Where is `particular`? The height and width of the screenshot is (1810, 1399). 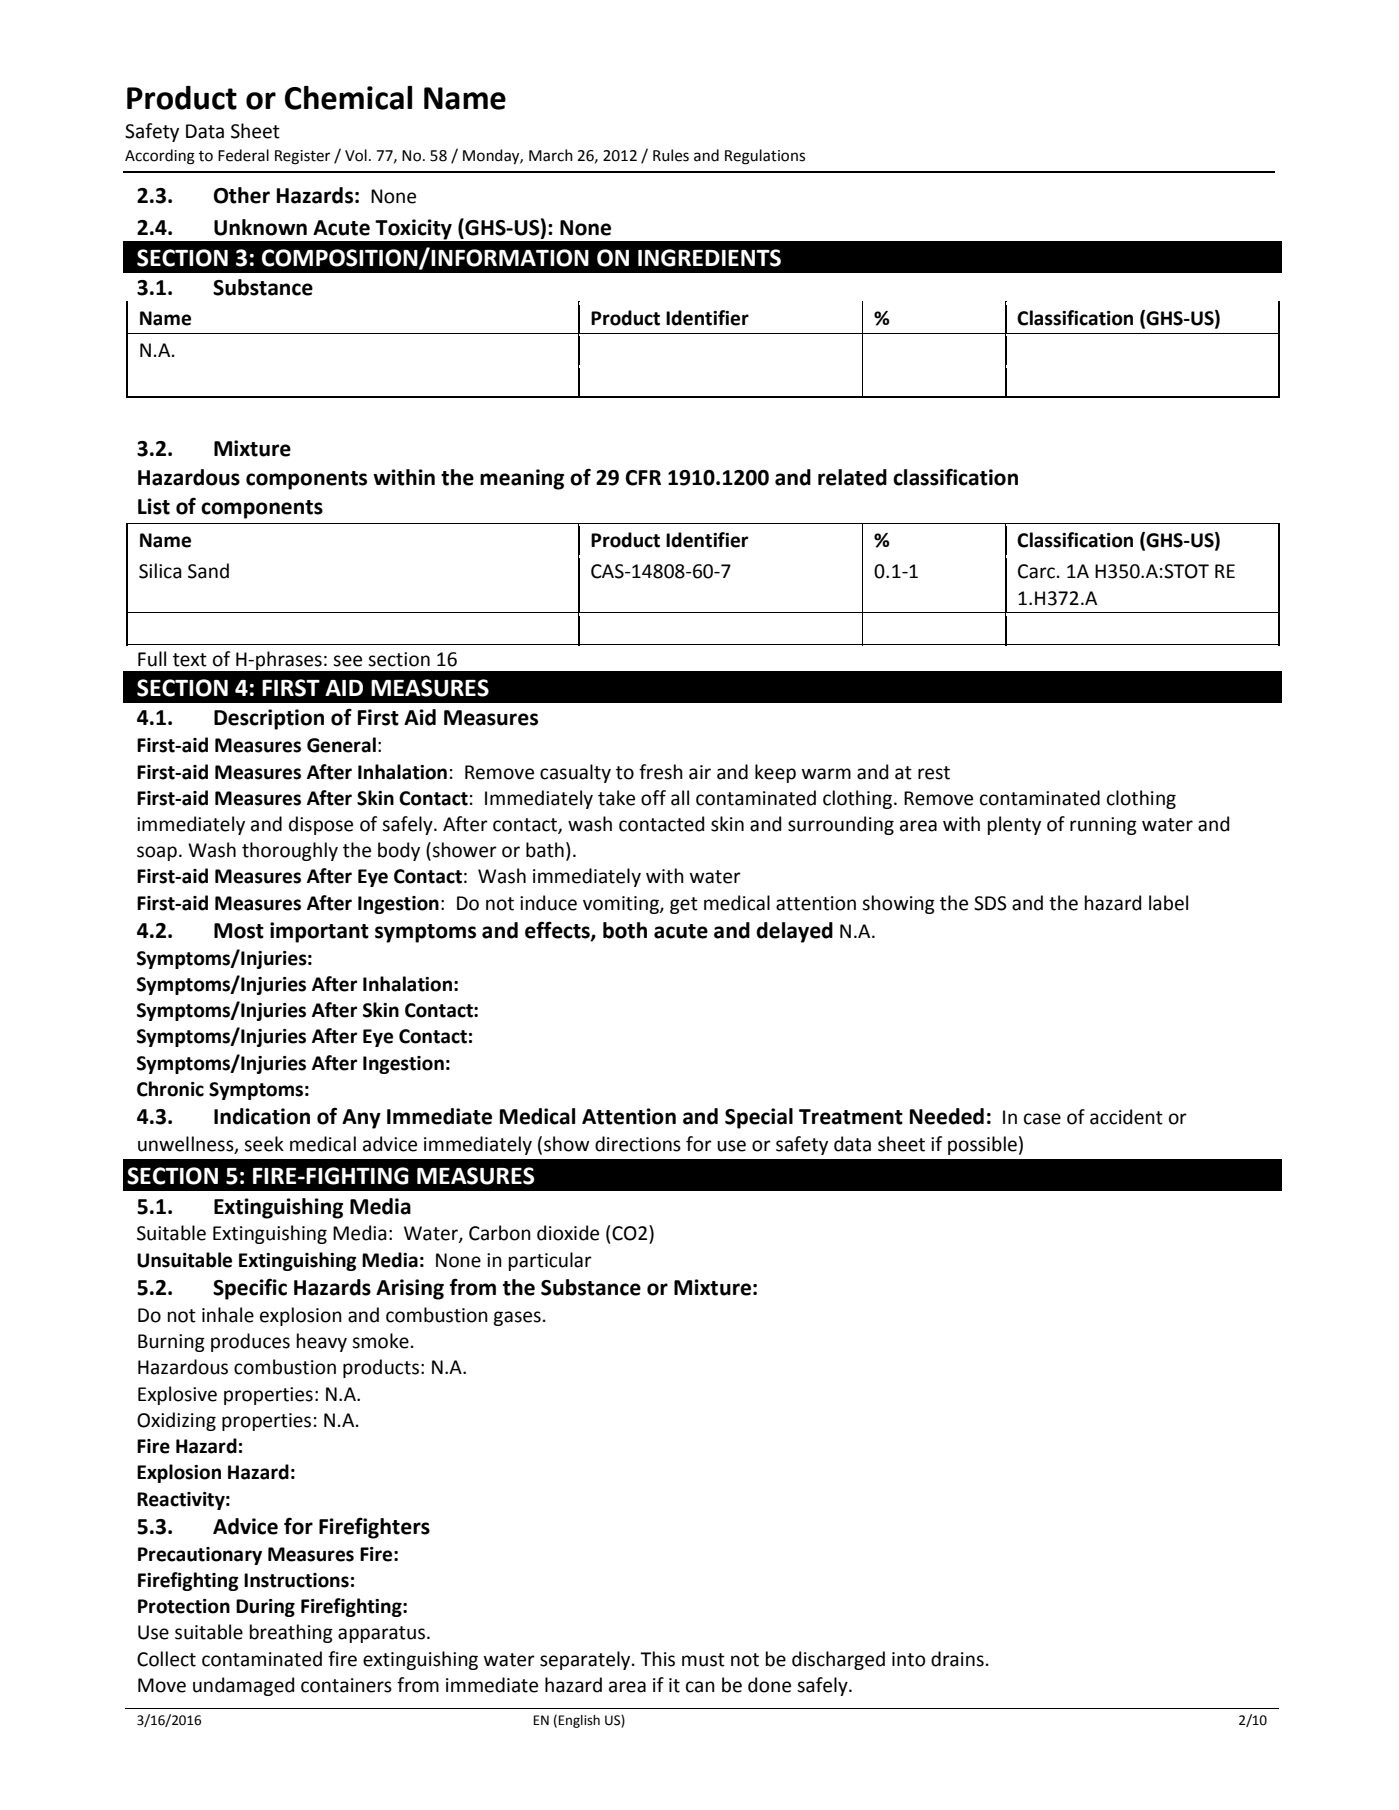 particular is located at coordinates (550, 1261).
